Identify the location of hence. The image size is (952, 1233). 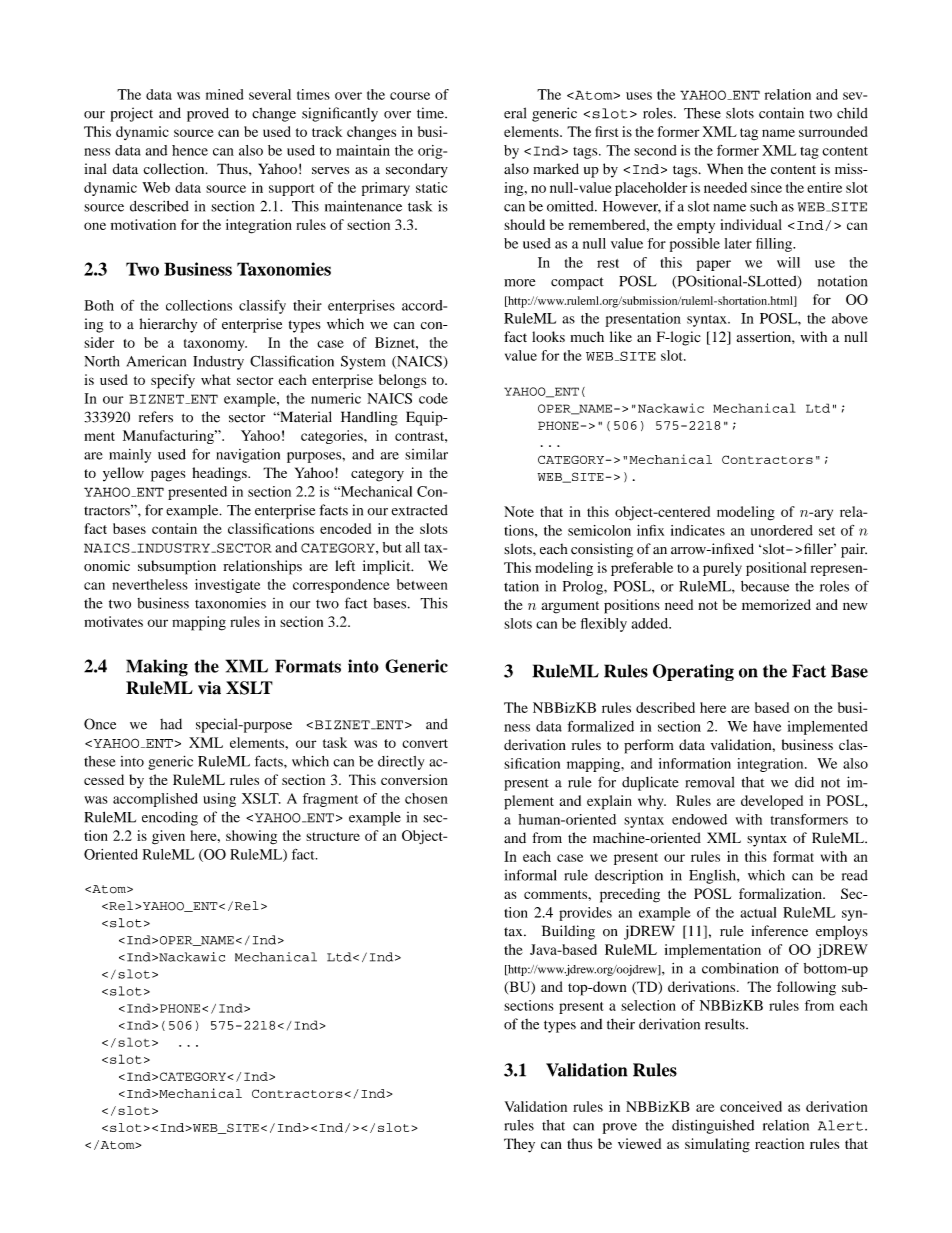
(190, 150).
